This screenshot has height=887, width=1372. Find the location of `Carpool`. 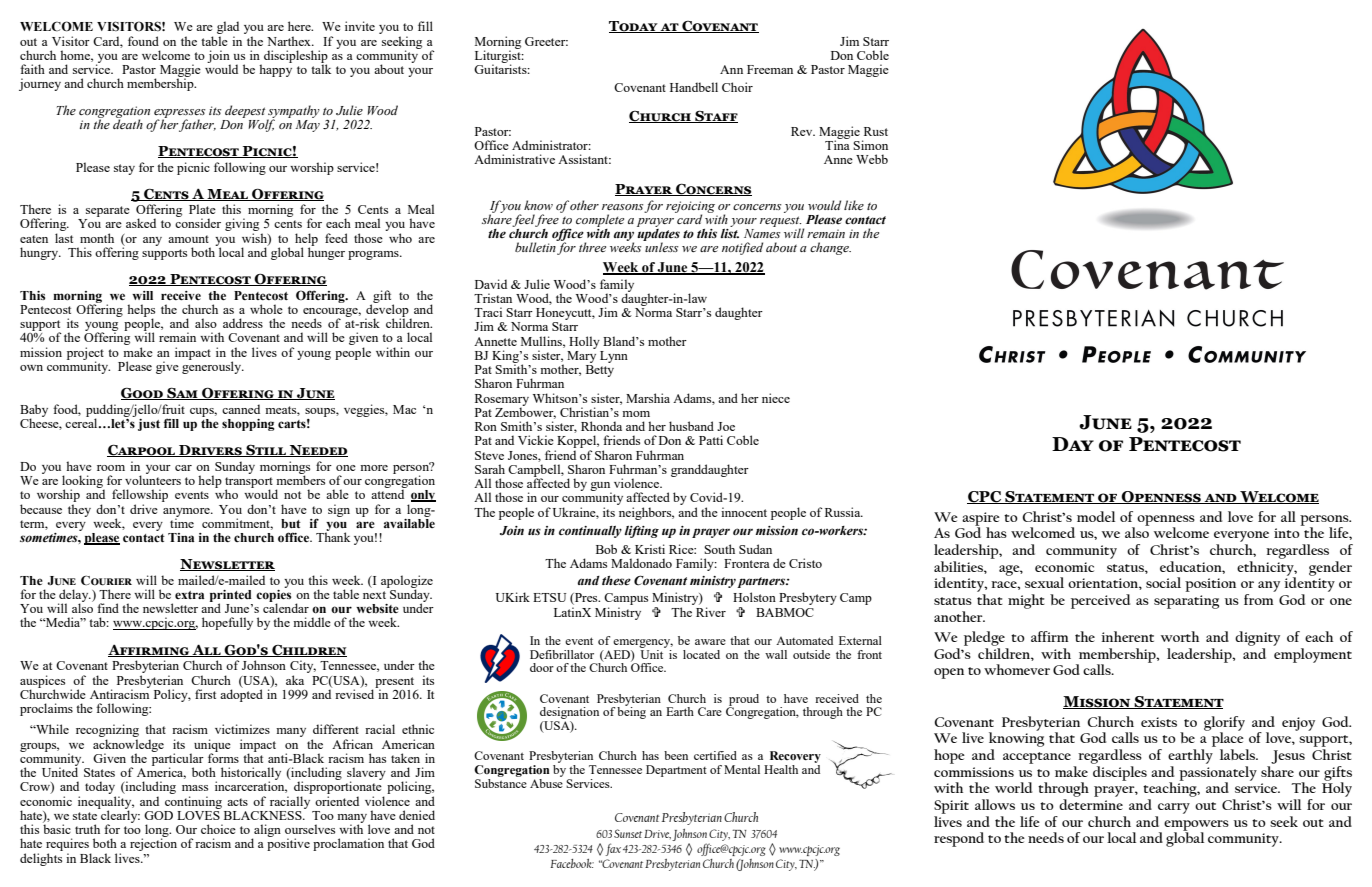

Carpool is located at coordinates (142, 450).
